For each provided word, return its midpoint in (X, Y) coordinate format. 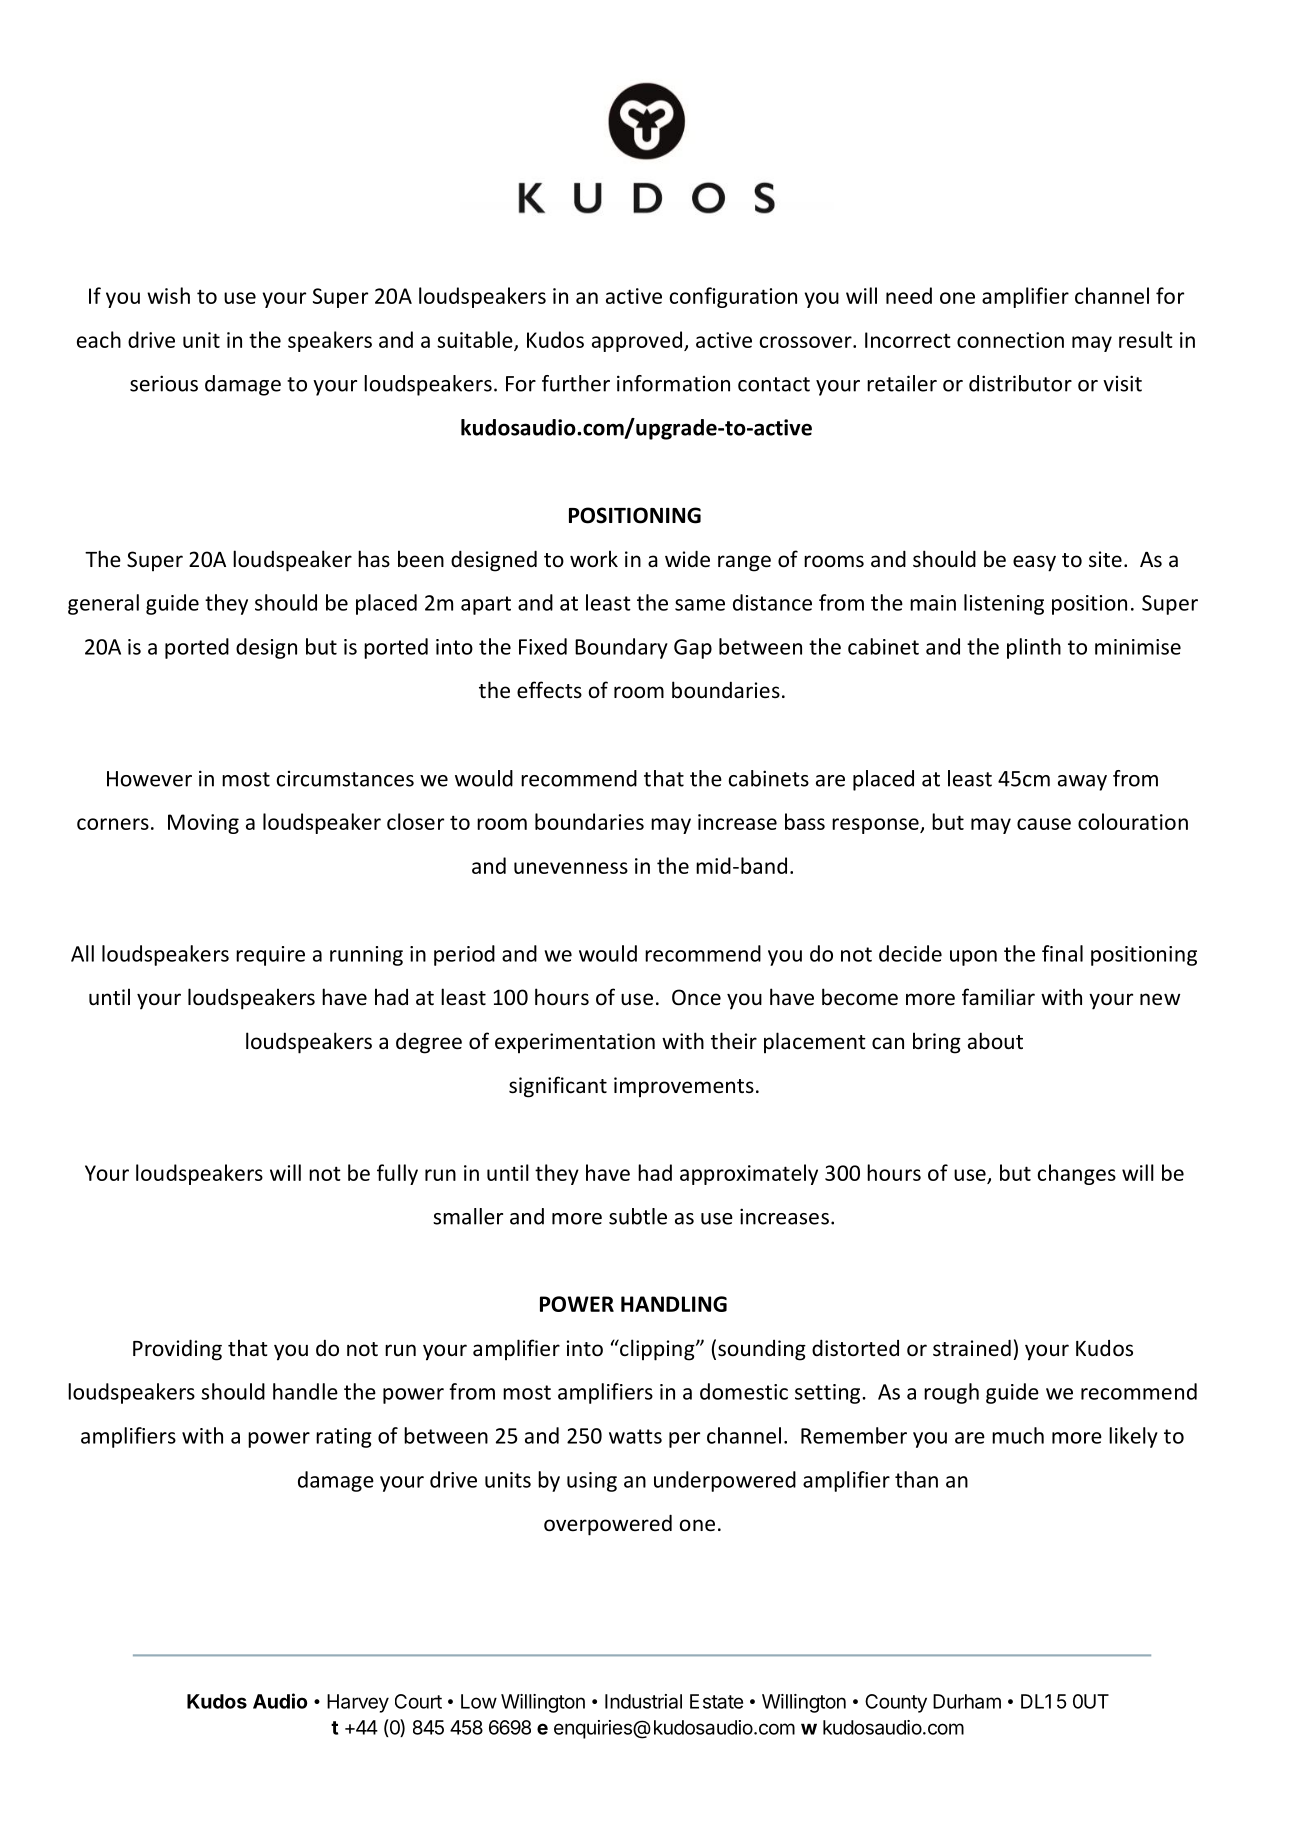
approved (637, 341)
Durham (967, 1701)
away (1082, 783)
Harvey (358, 1703)
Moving (203, 824)
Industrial (643, 1701)
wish (168, 295)
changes (1077, 1174)
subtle (638, 1216)
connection (1010, 340)
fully (397, 1174)
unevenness (571, 868)
